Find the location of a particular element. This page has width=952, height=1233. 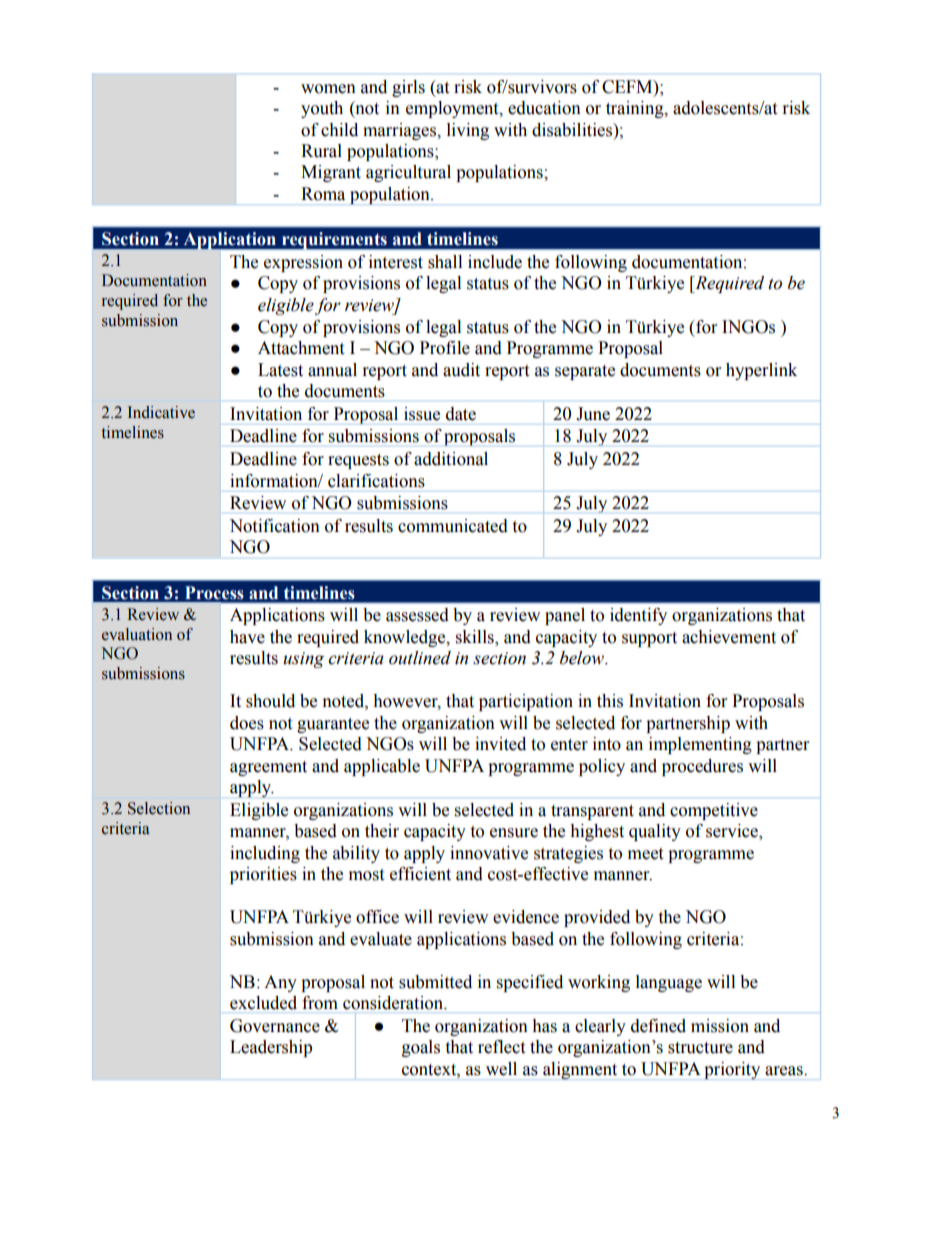

assessed is located at coordinates (417, 615).
